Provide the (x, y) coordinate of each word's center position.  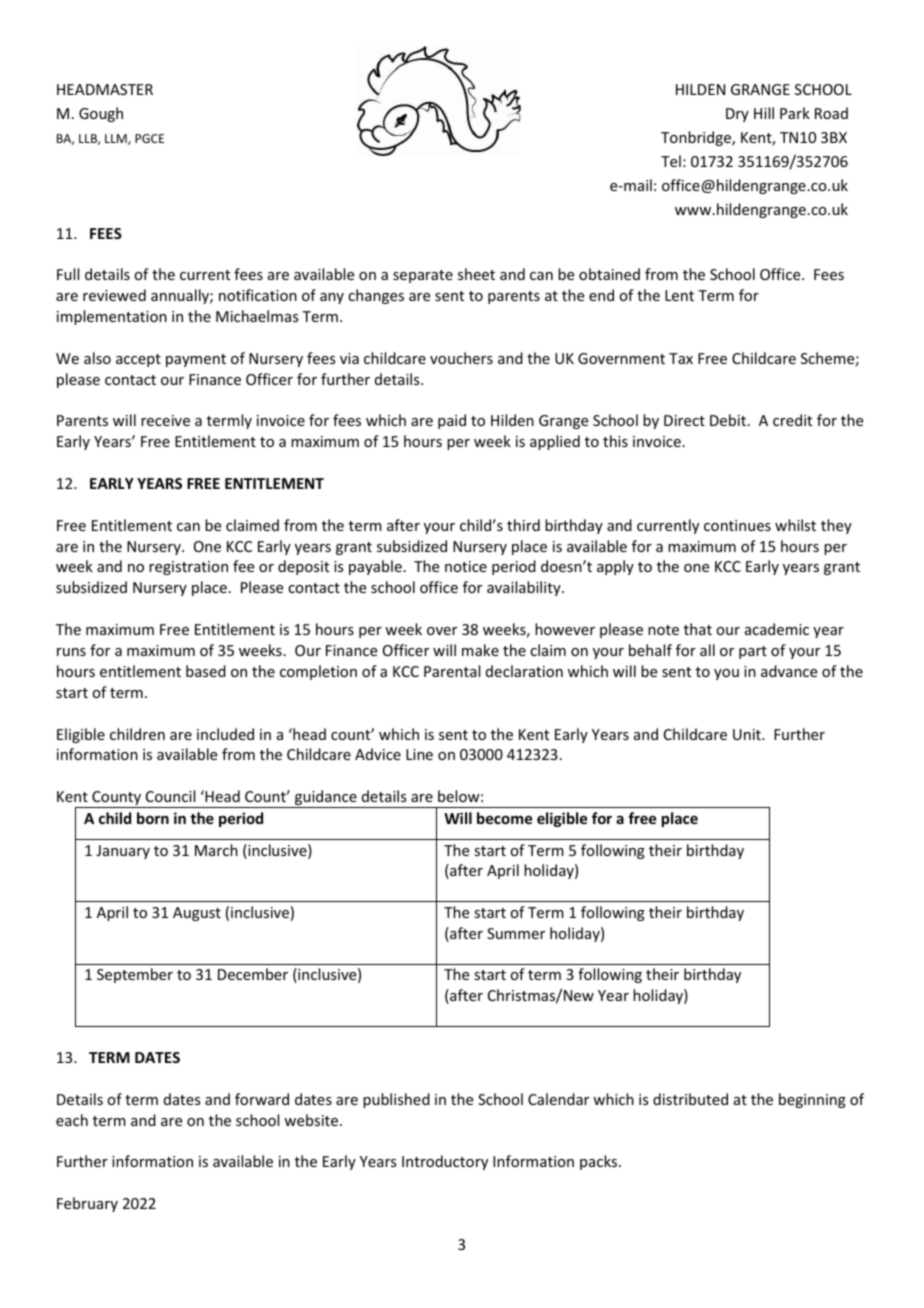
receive (165, 420)
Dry (737, 115)
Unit (748, 734)
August (197, 914)
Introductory (445, 1162)
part (753, 652)
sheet (476, 274)
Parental (452, 671)
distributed (690, 1099)
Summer (516, 933)
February (87, 1204)
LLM (117, 139)
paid (452, 421)
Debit (728, 420)
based (206, 671)
